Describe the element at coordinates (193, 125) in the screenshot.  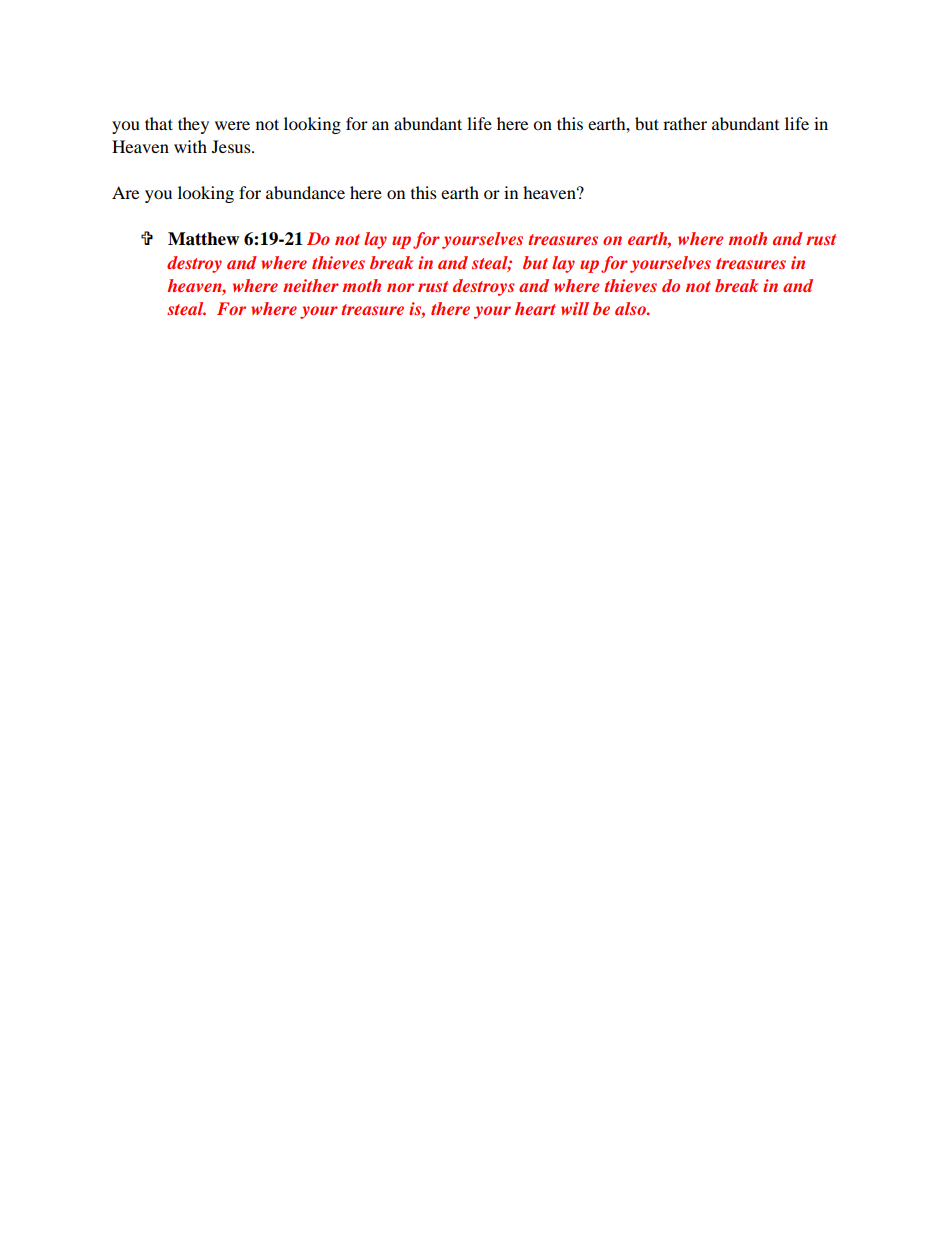
I see `they` at that location.
